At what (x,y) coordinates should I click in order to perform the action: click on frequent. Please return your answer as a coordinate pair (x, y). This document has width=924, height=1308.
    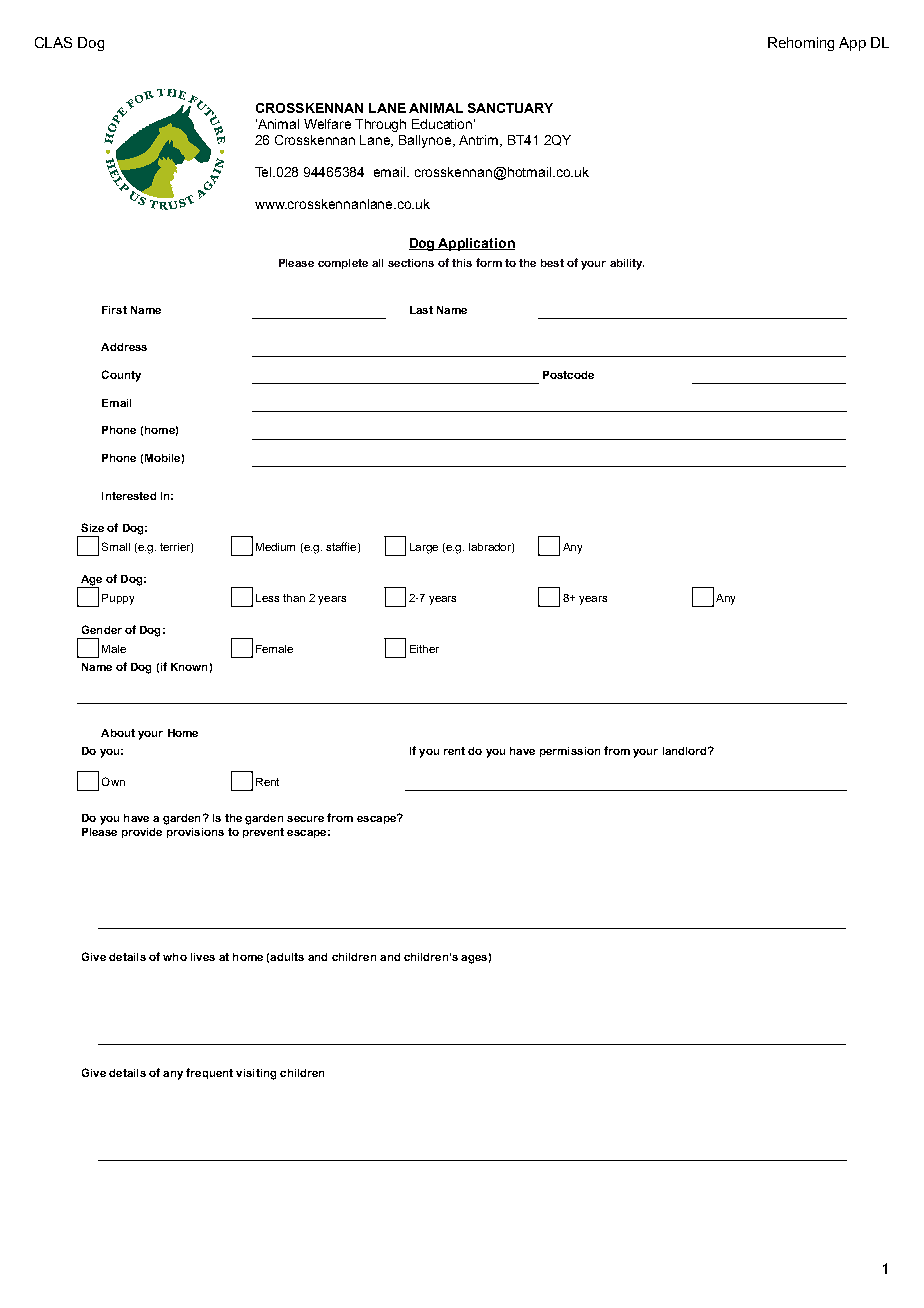
    Looking at the image, I should click on (209, 1073).
